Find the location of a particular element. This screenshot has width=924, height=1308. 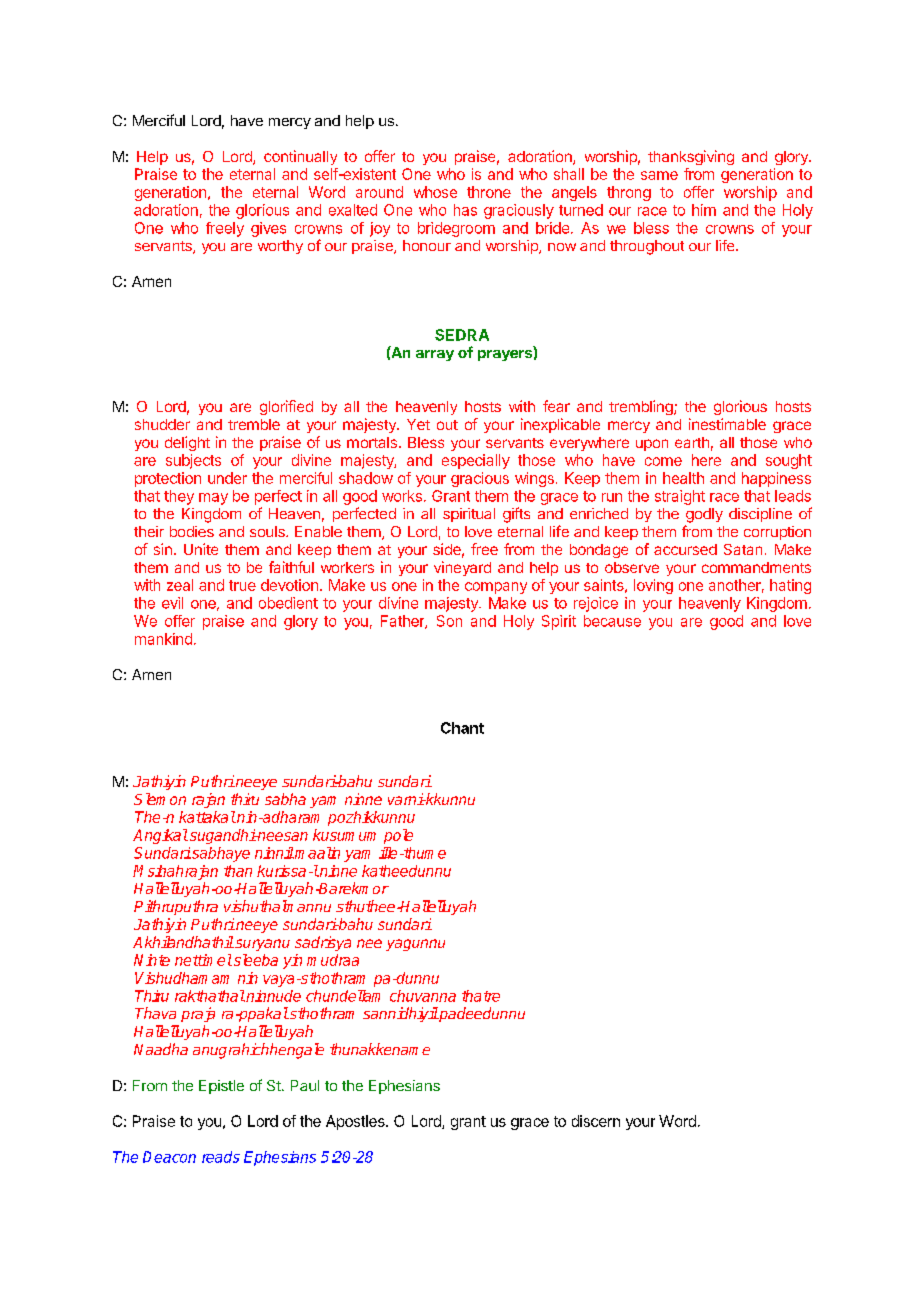

Apostles is located at coordinates (356, 1122).
